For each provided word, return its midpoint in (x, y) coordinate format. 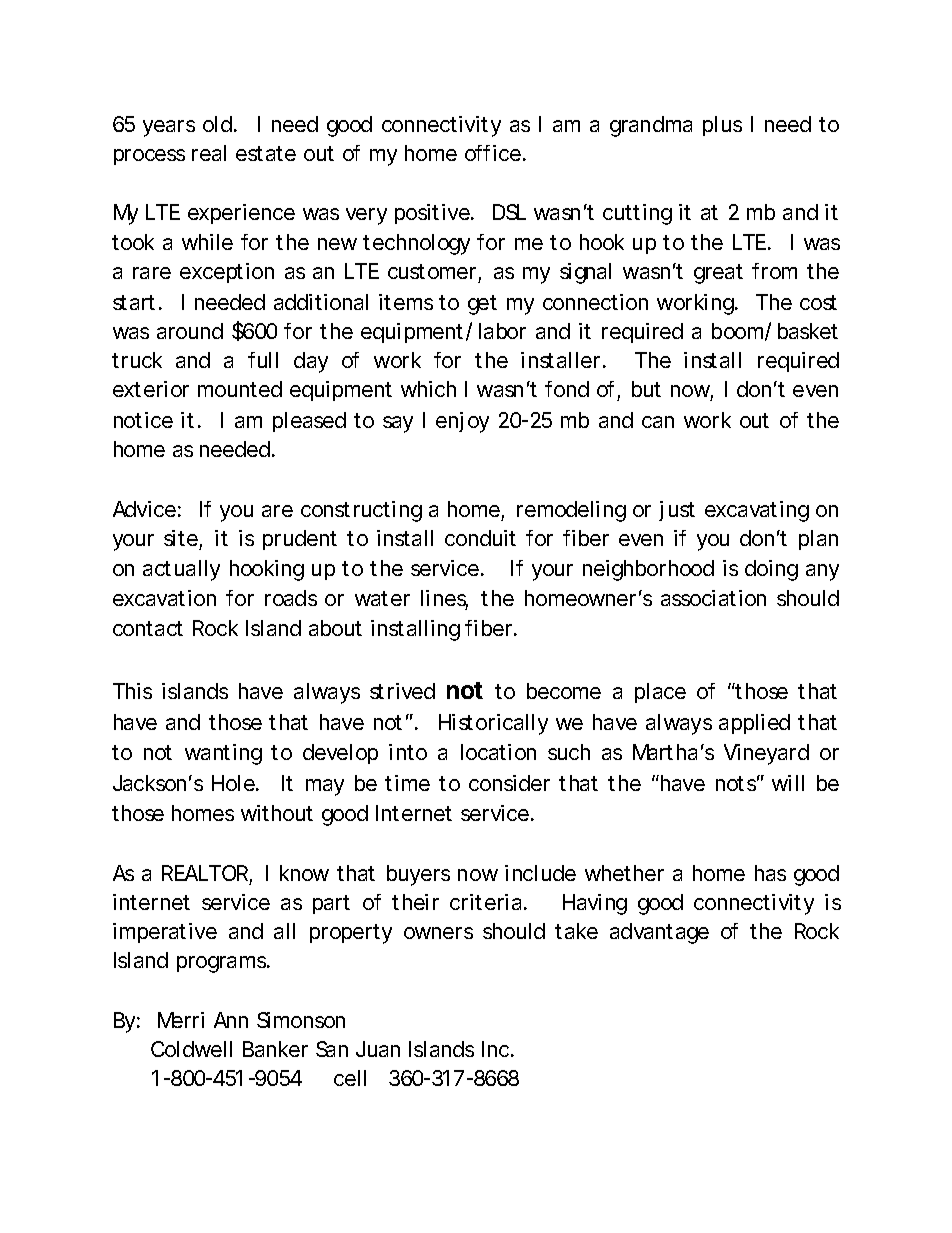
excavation (164, 598)
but (646, 389)
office (493, 153)
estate (266, 153)
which (428, 389)
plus (722, 126)
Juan (378, 1049)
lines (444, 599)
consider (509, 783)
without (277, 813)
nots (738, 783)
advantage (659, 933)
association (713, 598)
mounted (240, 389)
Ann (231, 1020)
